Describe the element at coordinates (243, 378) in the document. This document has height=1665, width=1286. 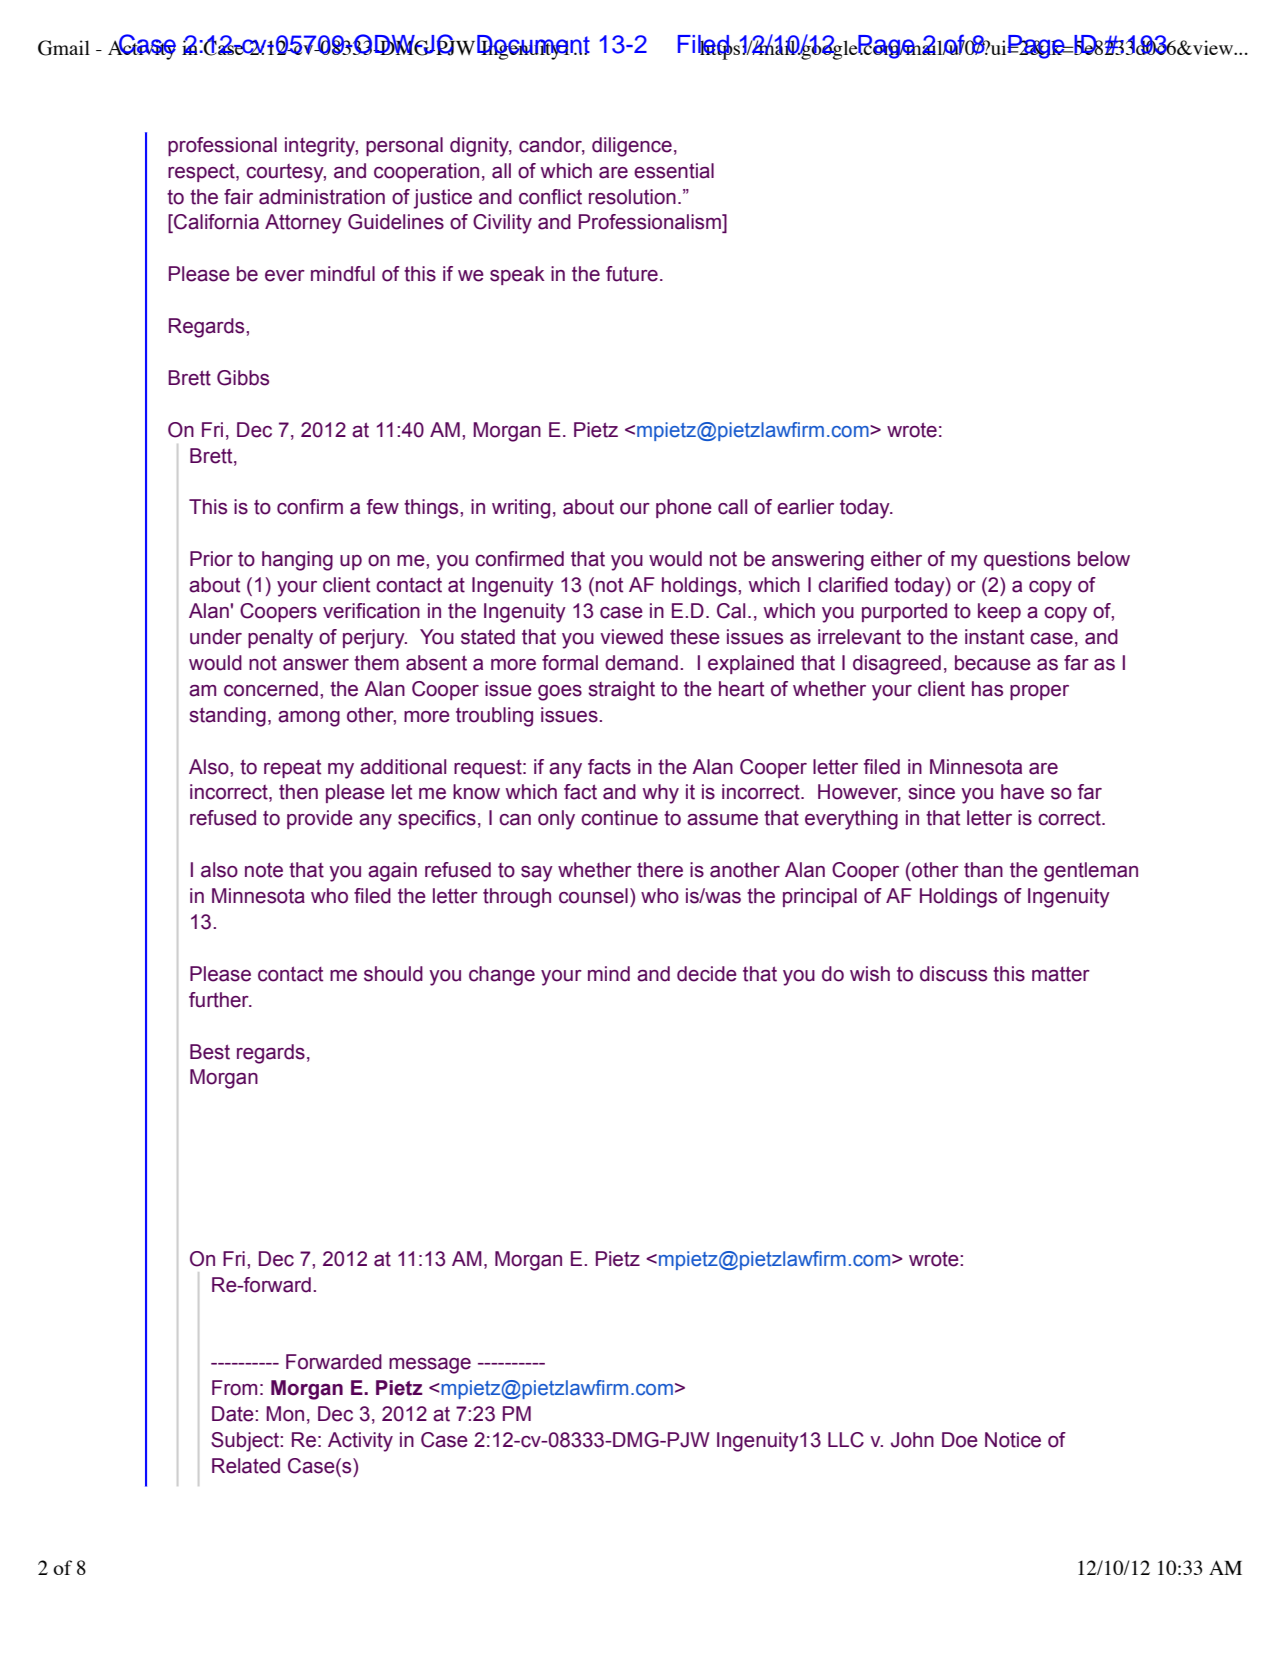
I see `Gibbs` at that location.
